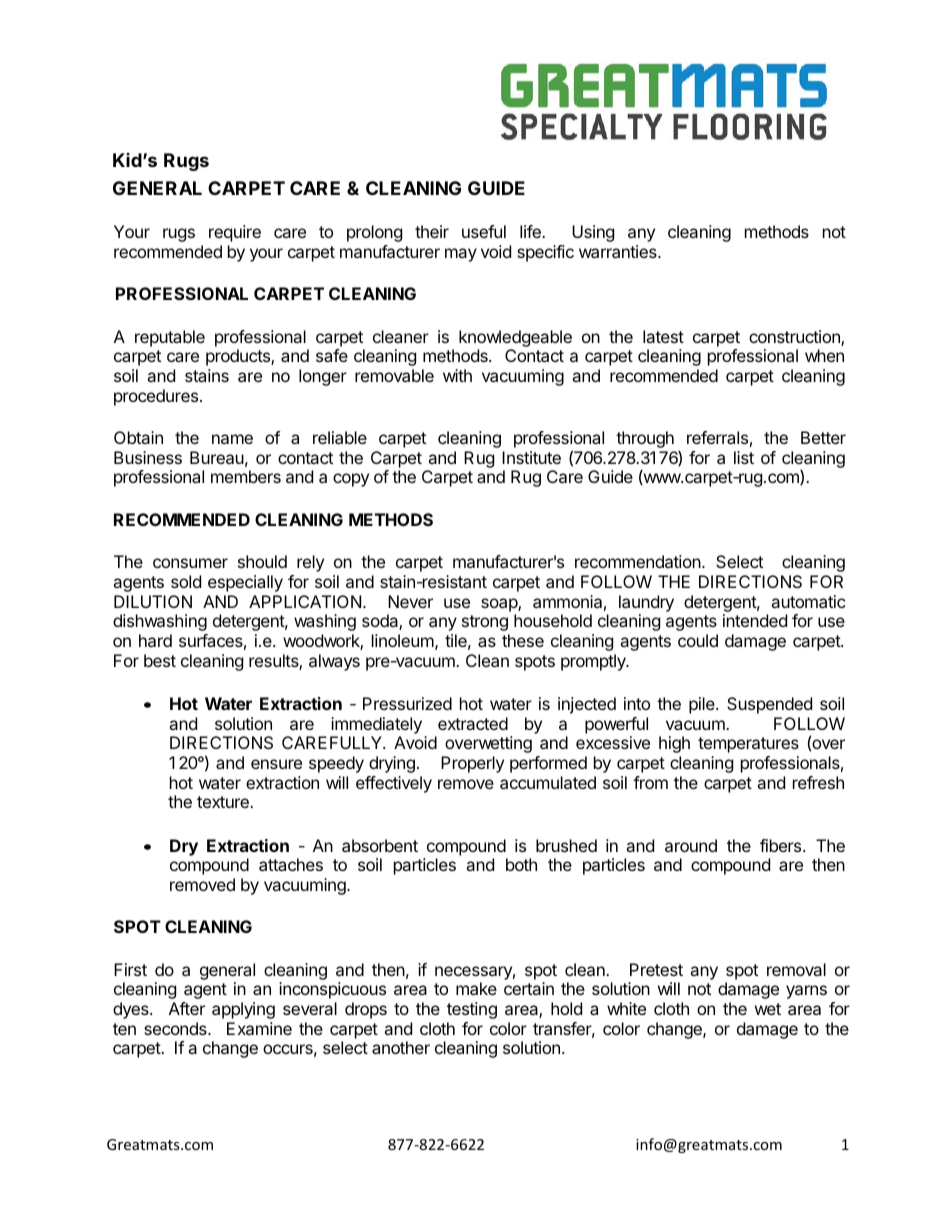  Describe the element at coordinates (235, 233) in the document. I see `require` at that location.
